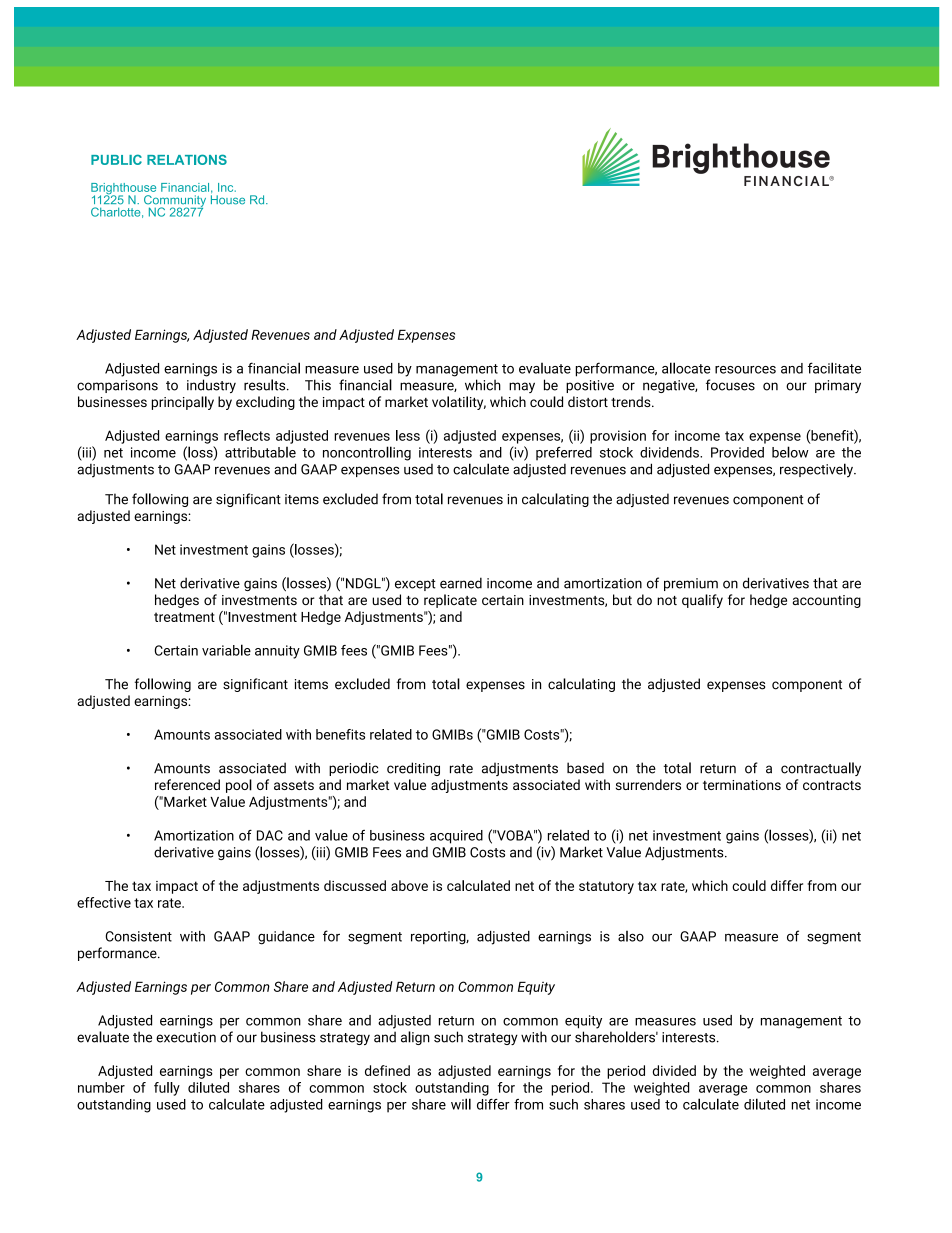 The height and width of the screenshot is (1233, 952). I want to click on resources, so click(745, 370).
